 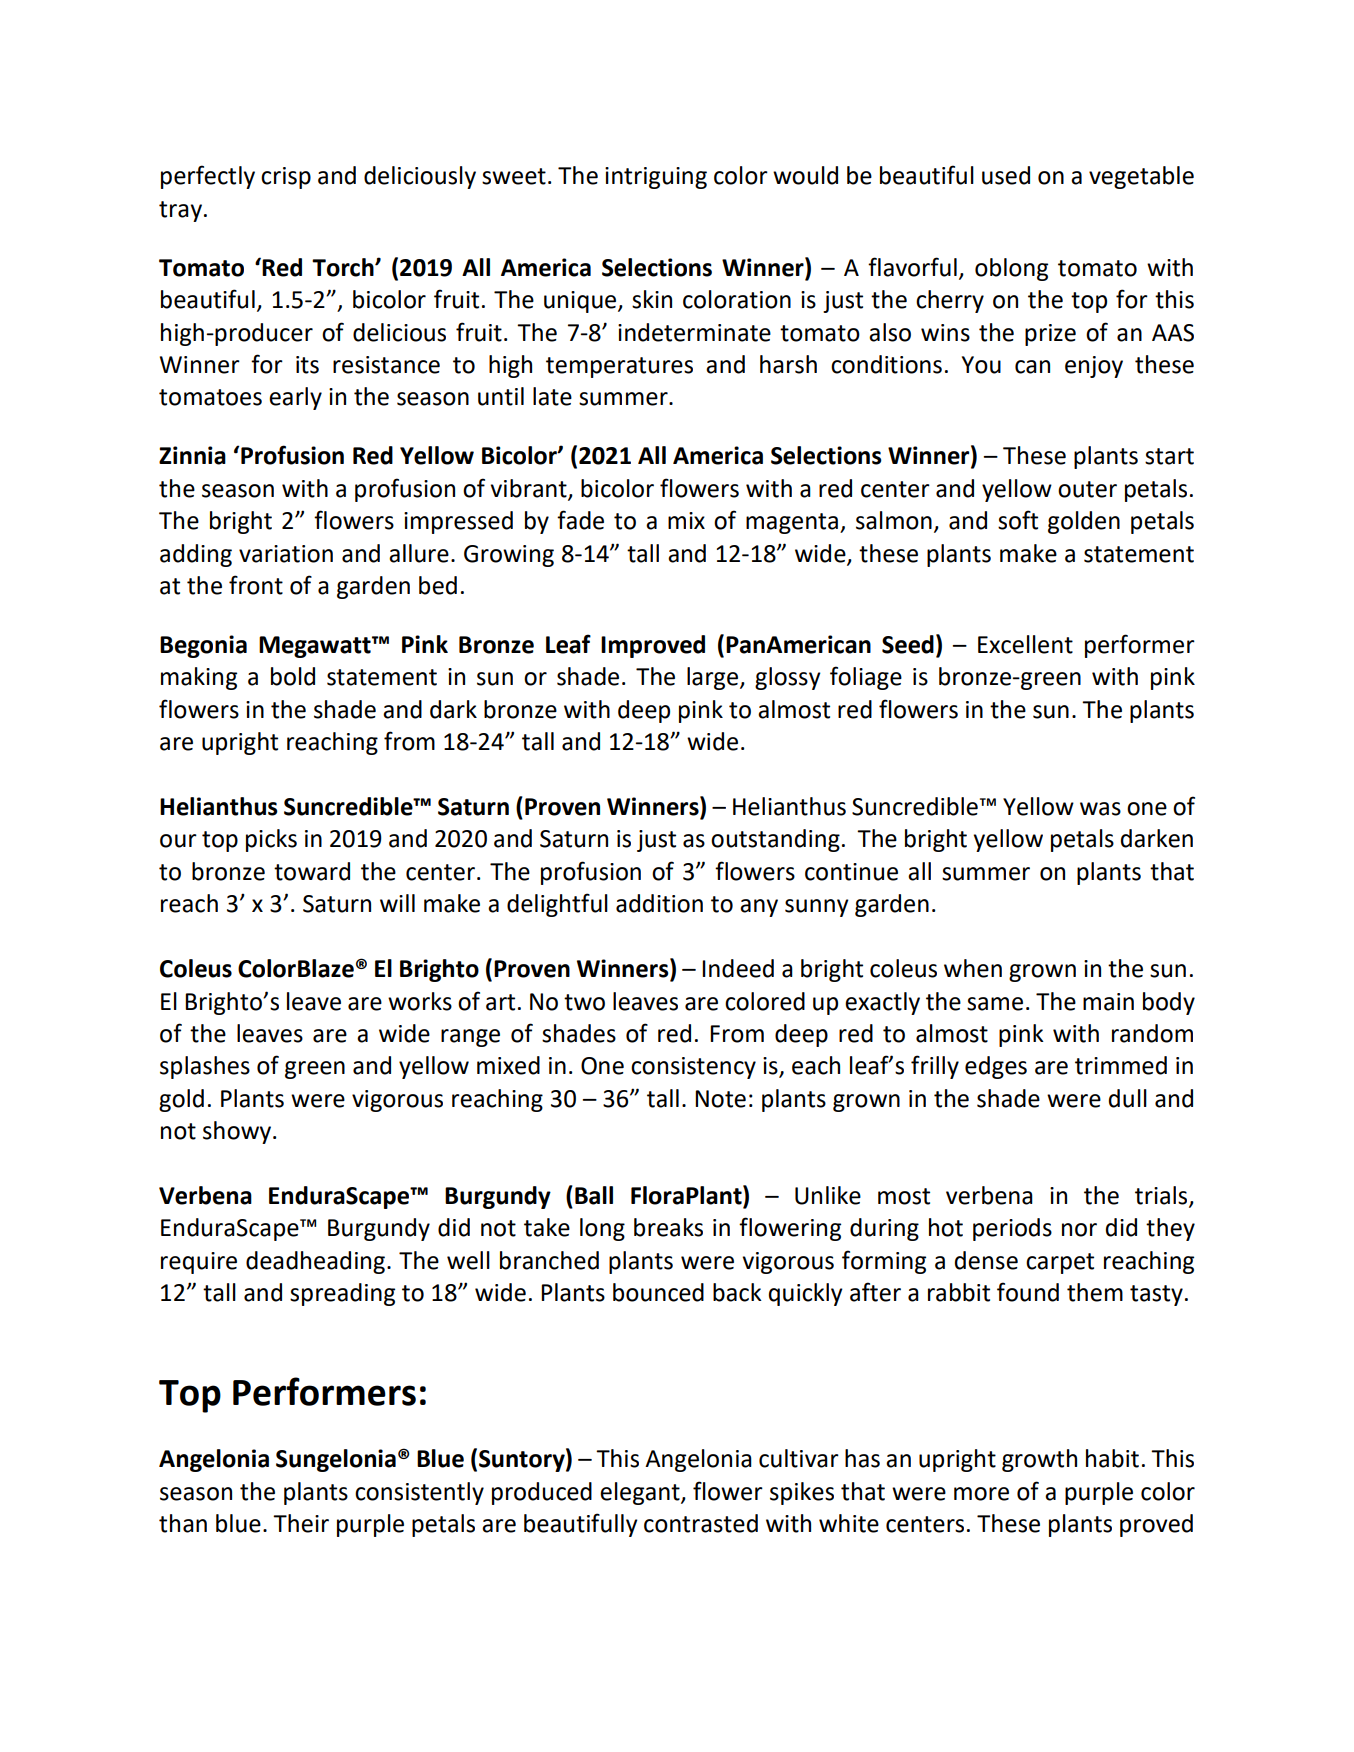 What do you see at coordinates (656, 178) in the image?
I see `intriguing` at bounding box center [656, 178].
